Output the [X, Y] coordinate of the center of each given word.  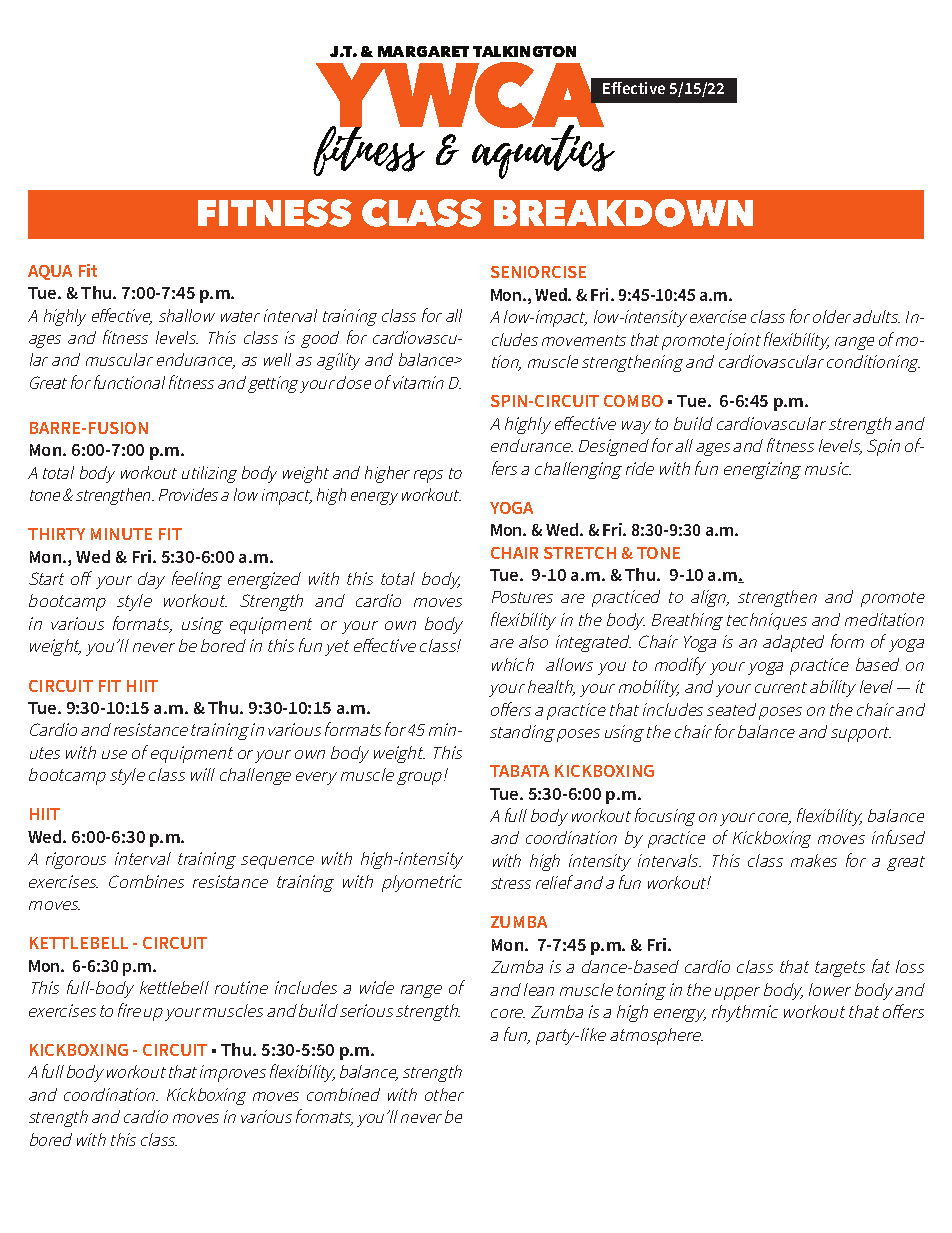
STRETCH [580, 553]
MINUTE [121, 534]
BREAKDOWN [623, 213]
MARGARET [423, 51]
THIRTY [56, 534]
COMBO [633, 401]
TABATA [519, 771]
